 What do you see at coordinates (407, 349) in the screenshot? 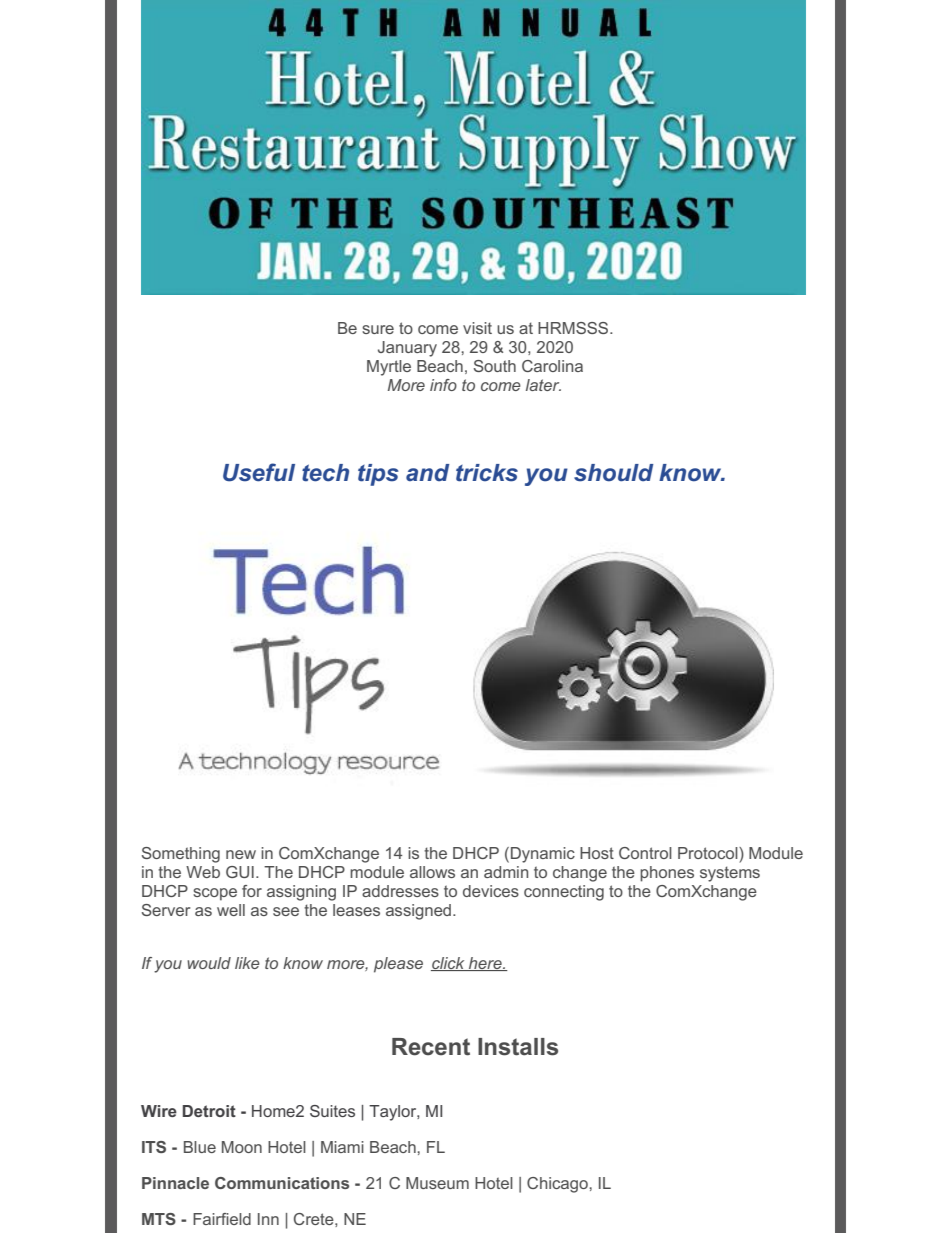
I see `January` at bounding box center [407, 349].
